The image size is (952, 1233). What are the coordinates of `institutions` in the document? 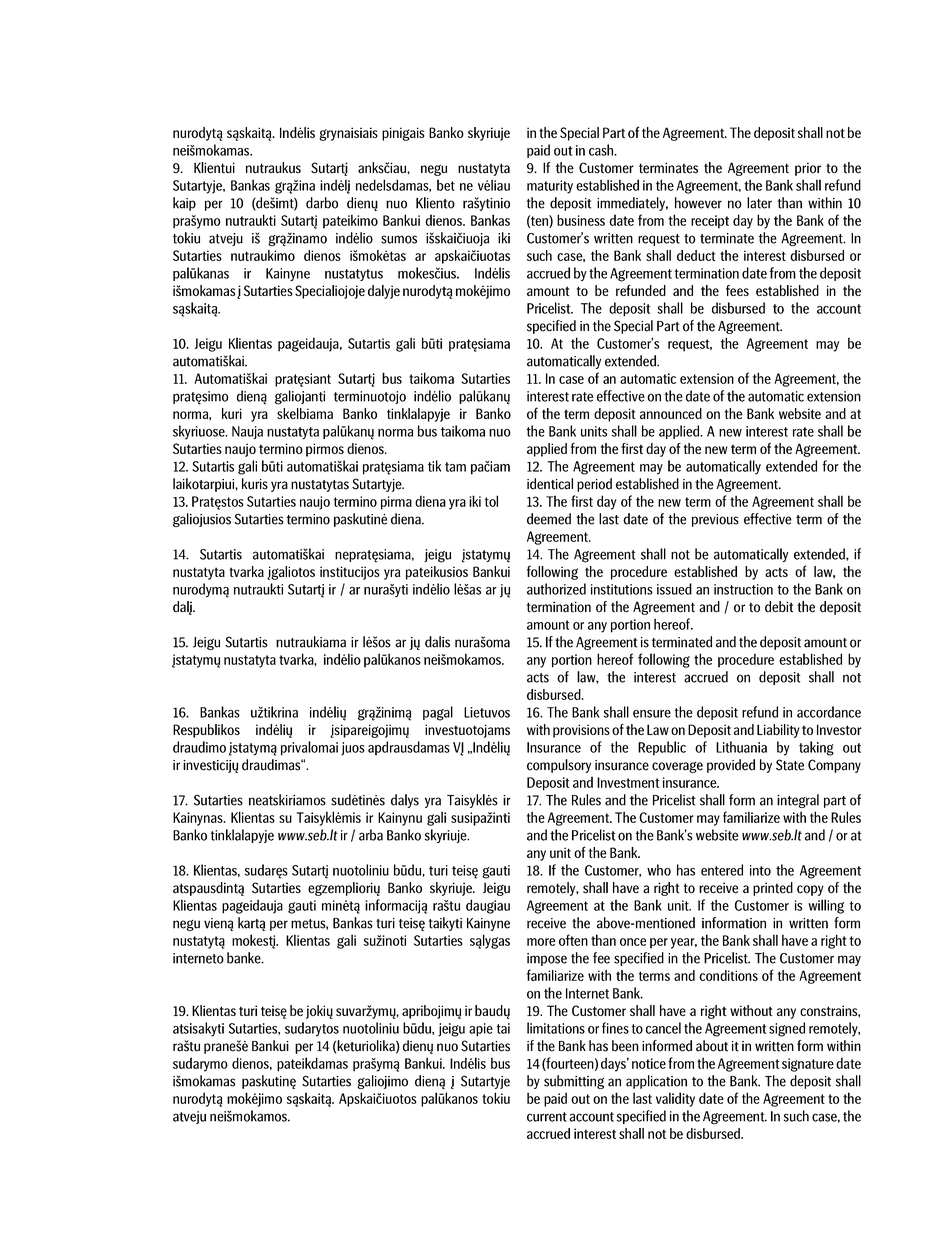 It's located at (622, 589).
